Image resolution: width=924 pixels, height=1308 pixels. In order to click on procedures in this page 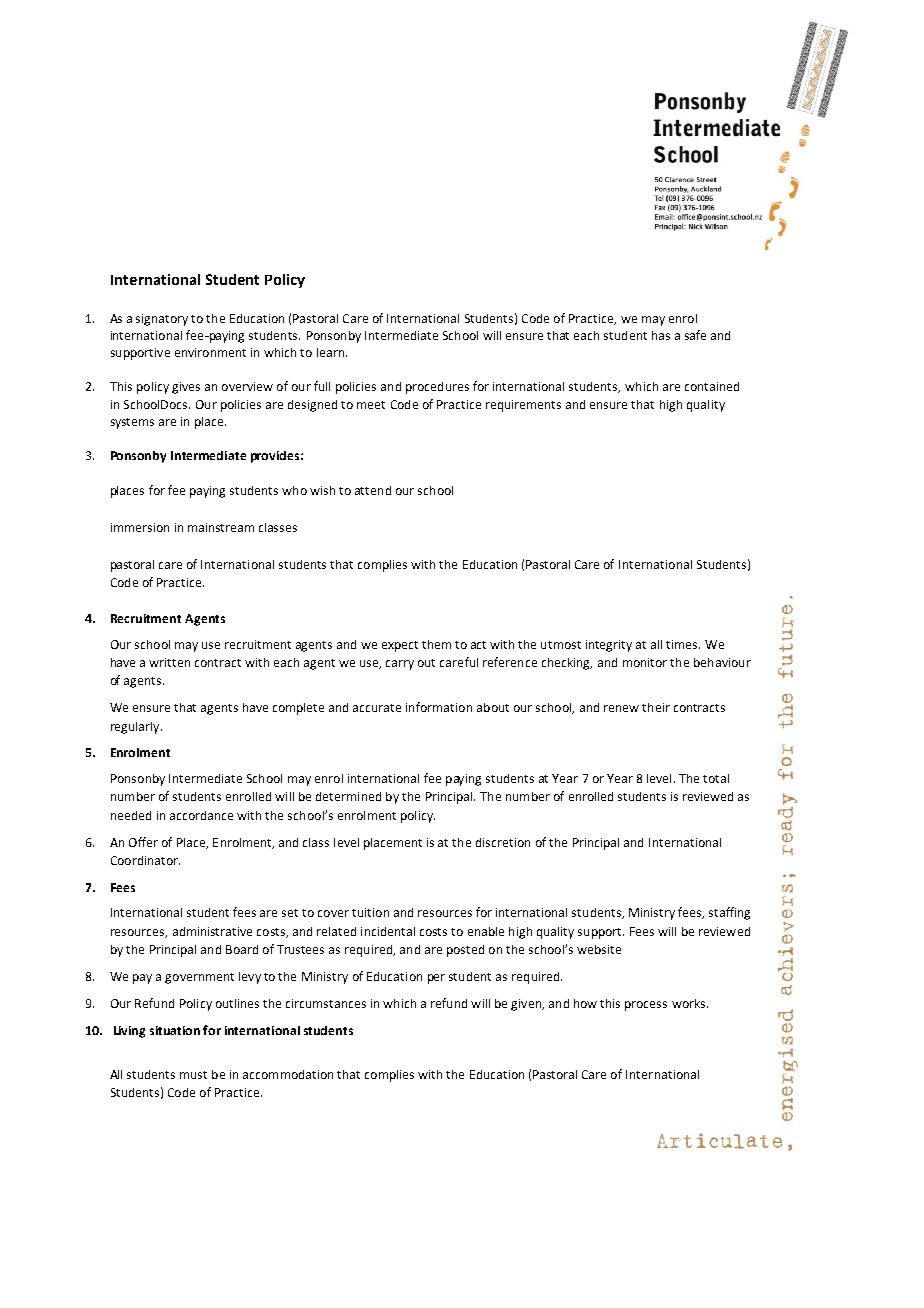, I will do `click(437, 388)`.
